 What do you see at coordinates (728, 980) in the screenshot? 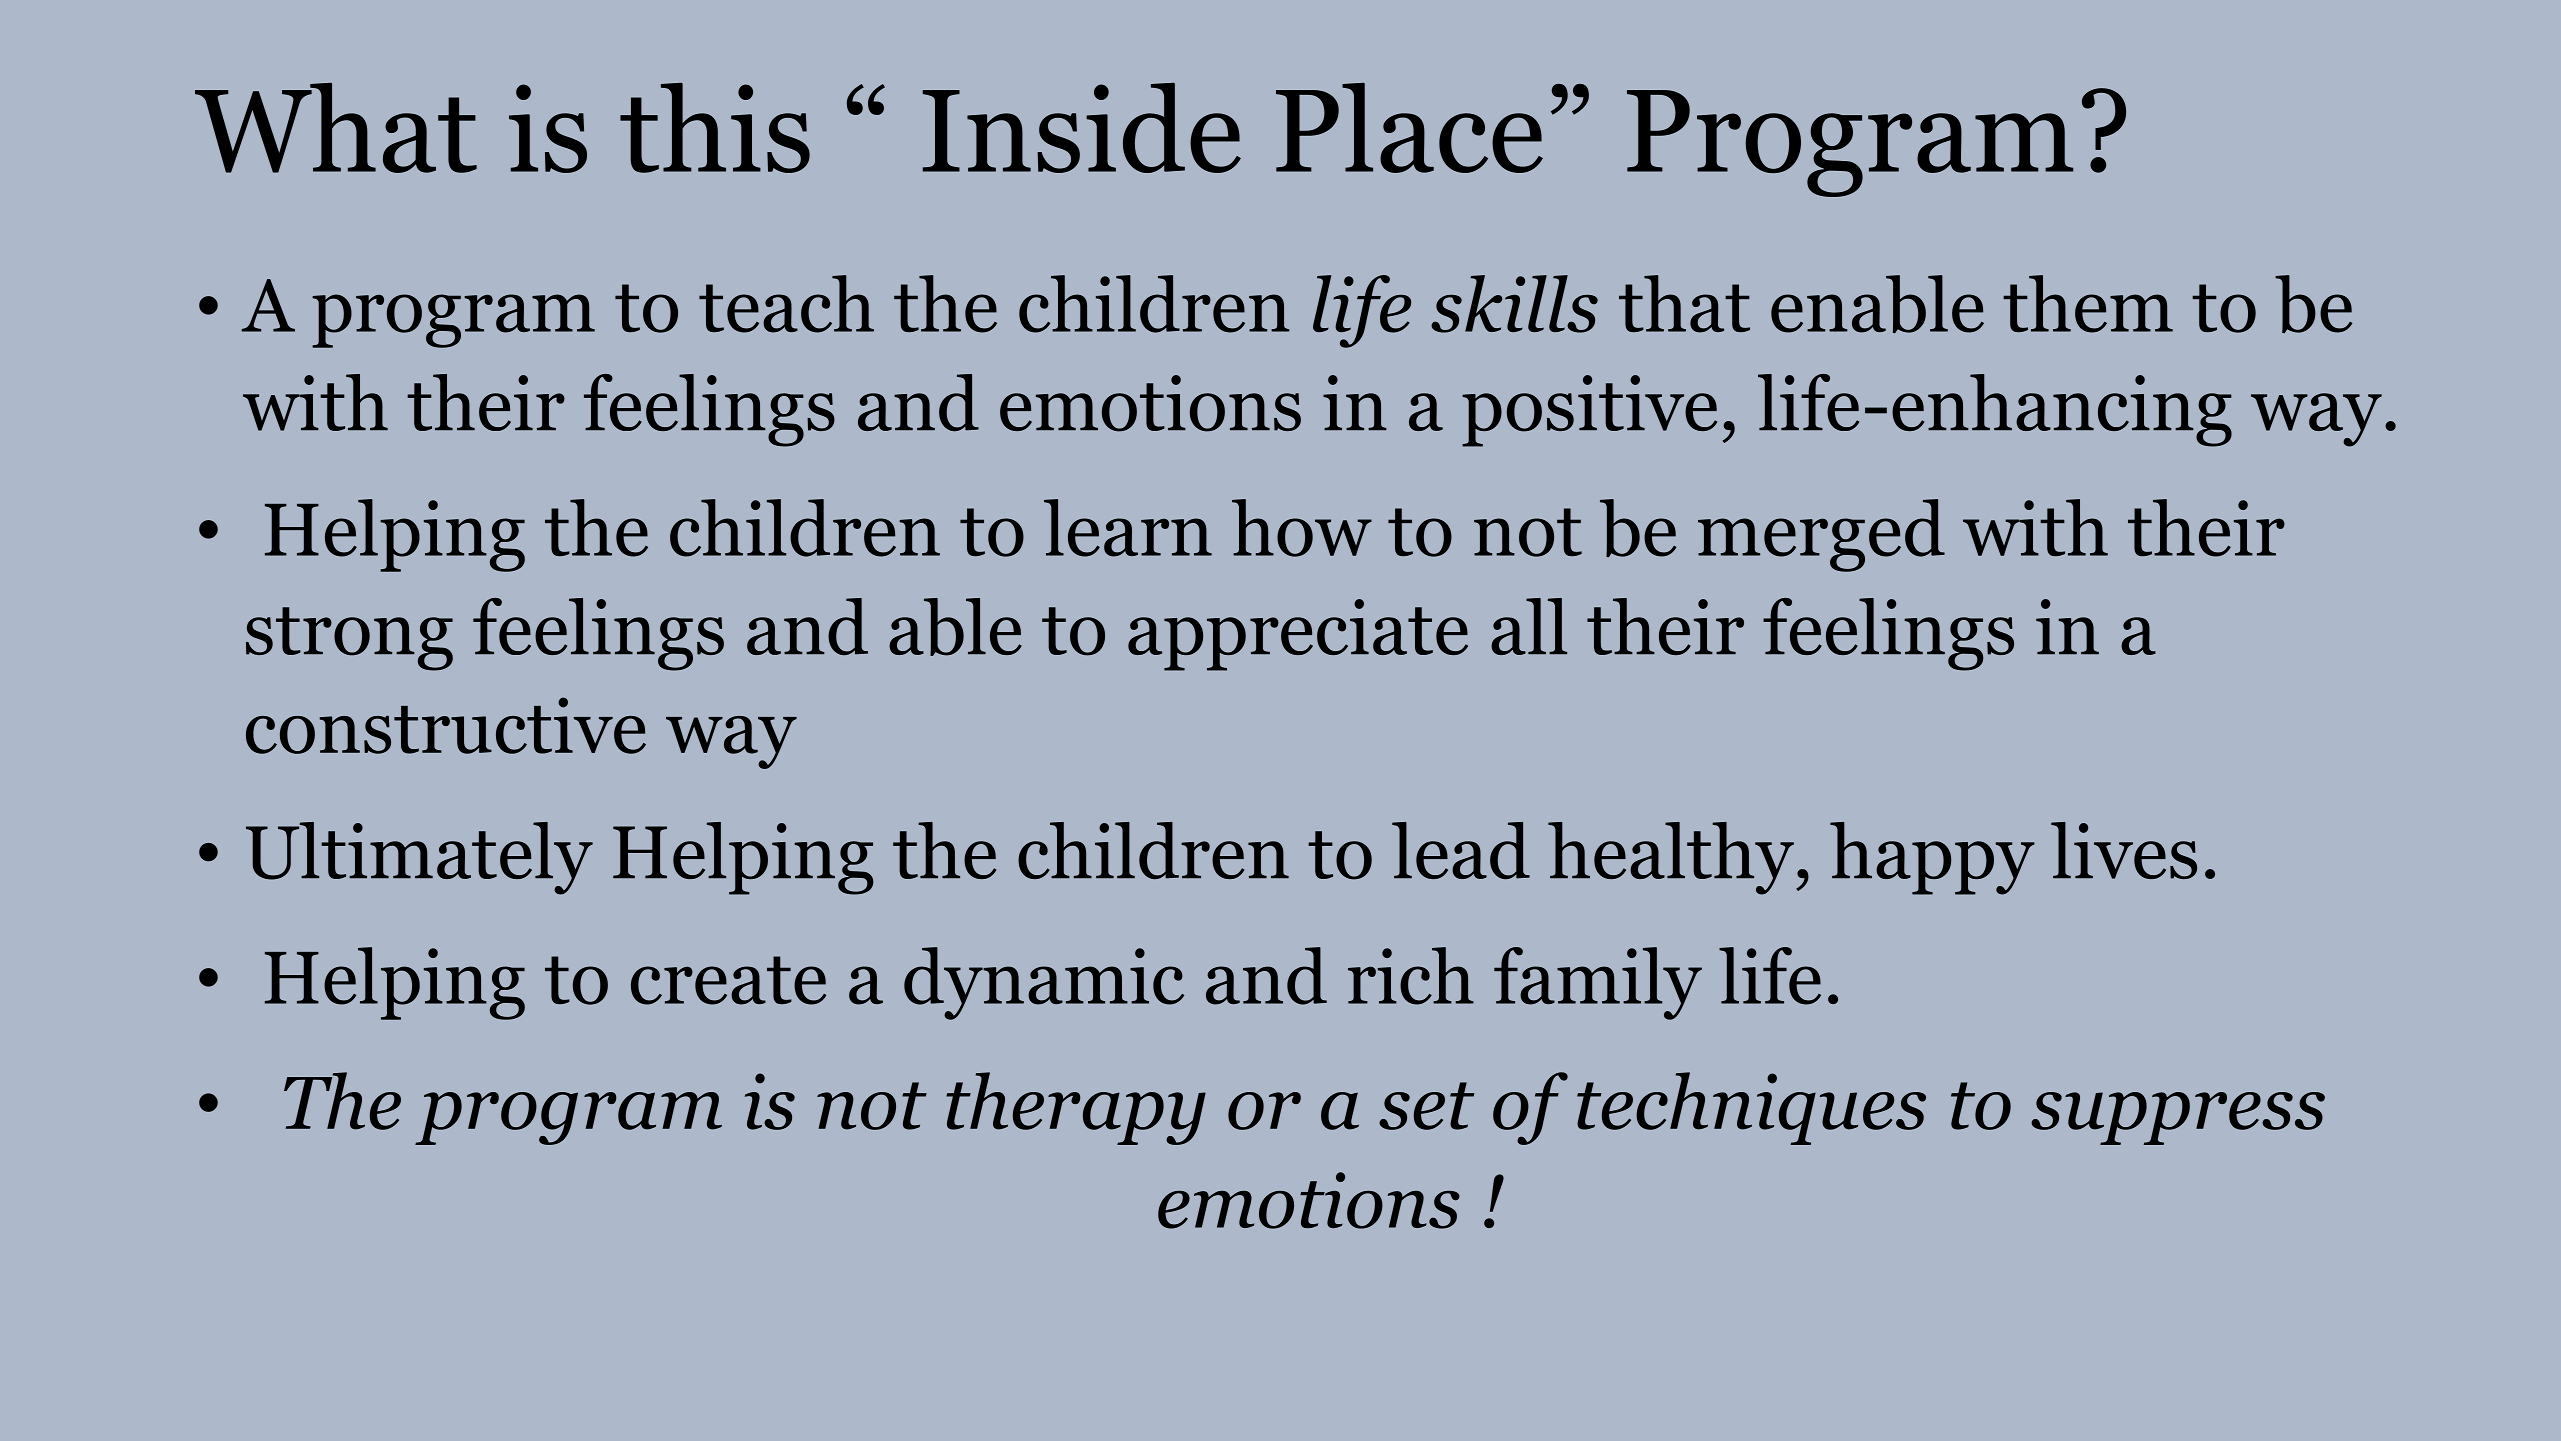
I see `create` at bounding box center [728, 980].
